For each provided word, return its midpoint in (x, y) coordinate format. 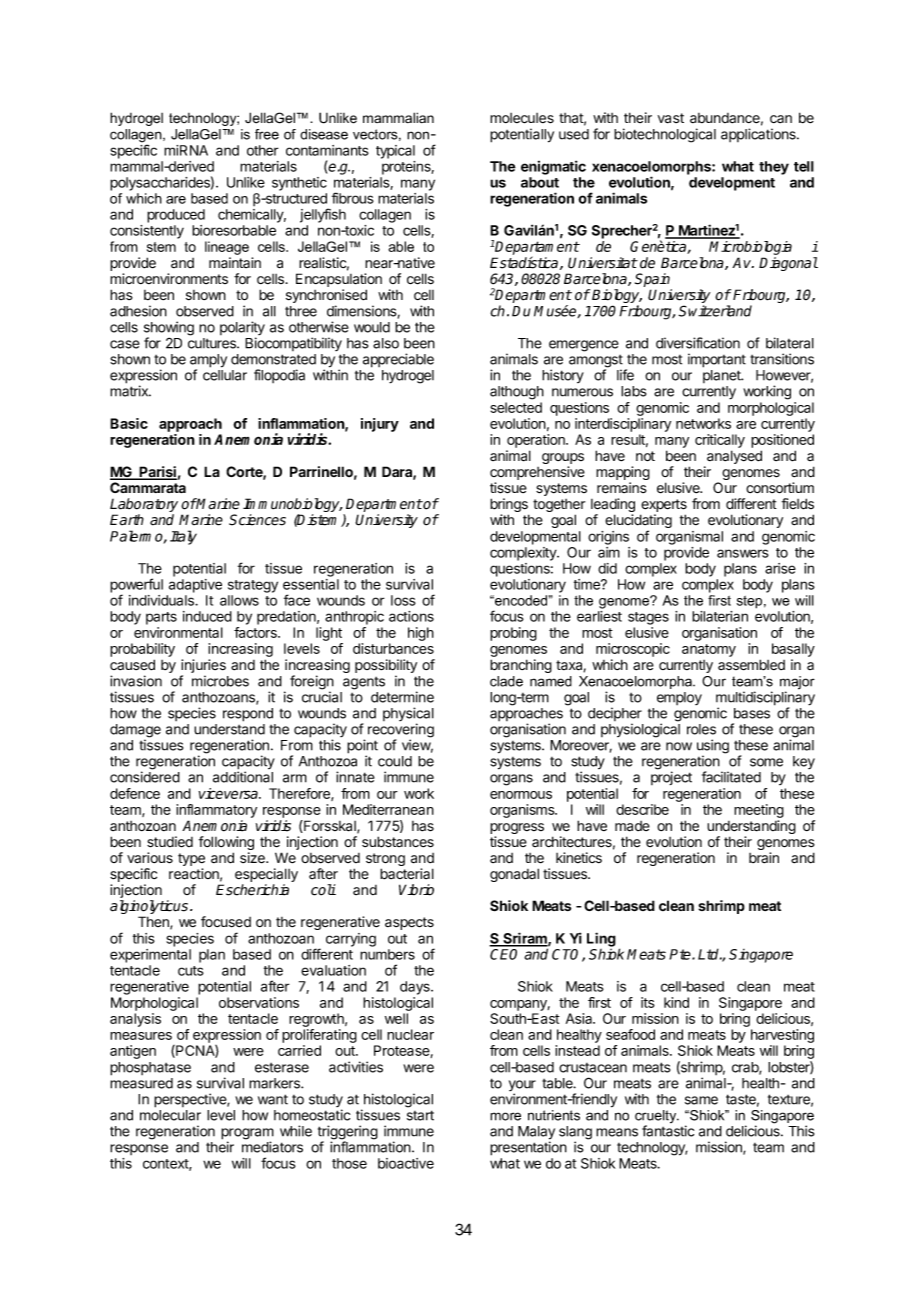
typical (395, 152)
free (267, 134)
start (420, 1115)
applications (759, 135)
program (247, 1135)
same (701, 1100)
